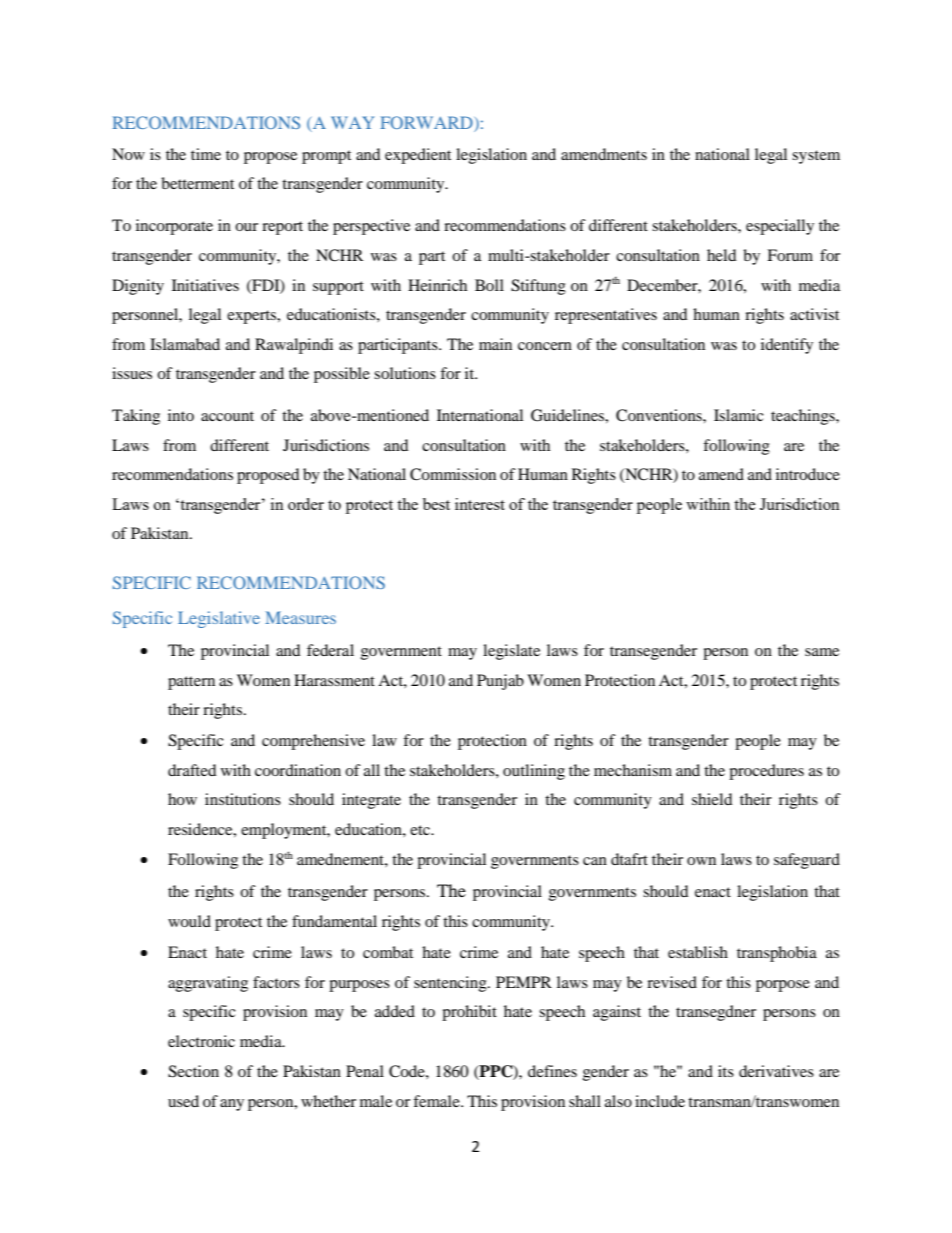 Image resolution: width=952 pixels, height=1233 pixels. What do you see at coordinates (816, 157) in the page?
I see `system` at bounding box center [816, 157].
